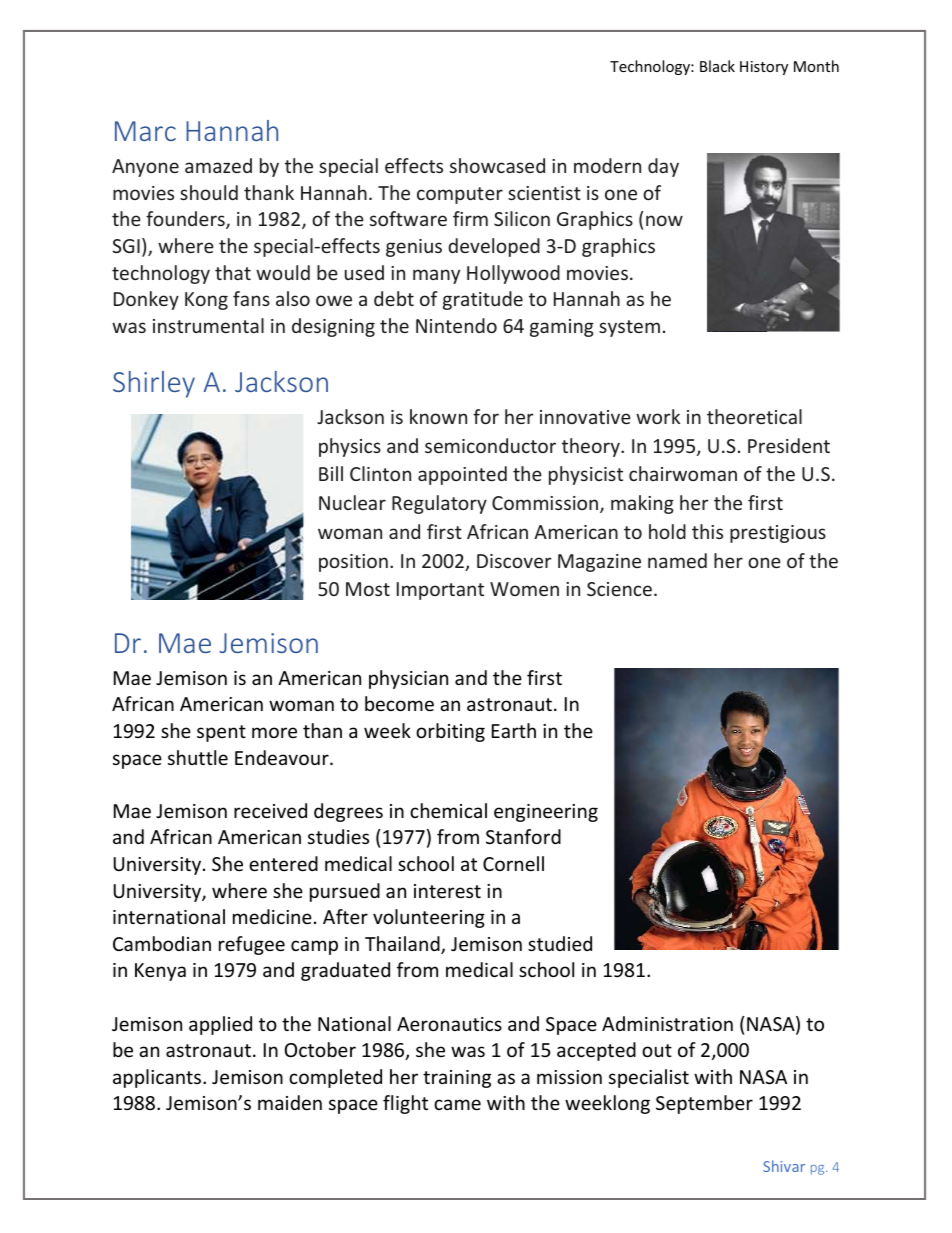  Describe the element at coordinates (450, 732) in the screenshot. I see `orbiting` at that location.
